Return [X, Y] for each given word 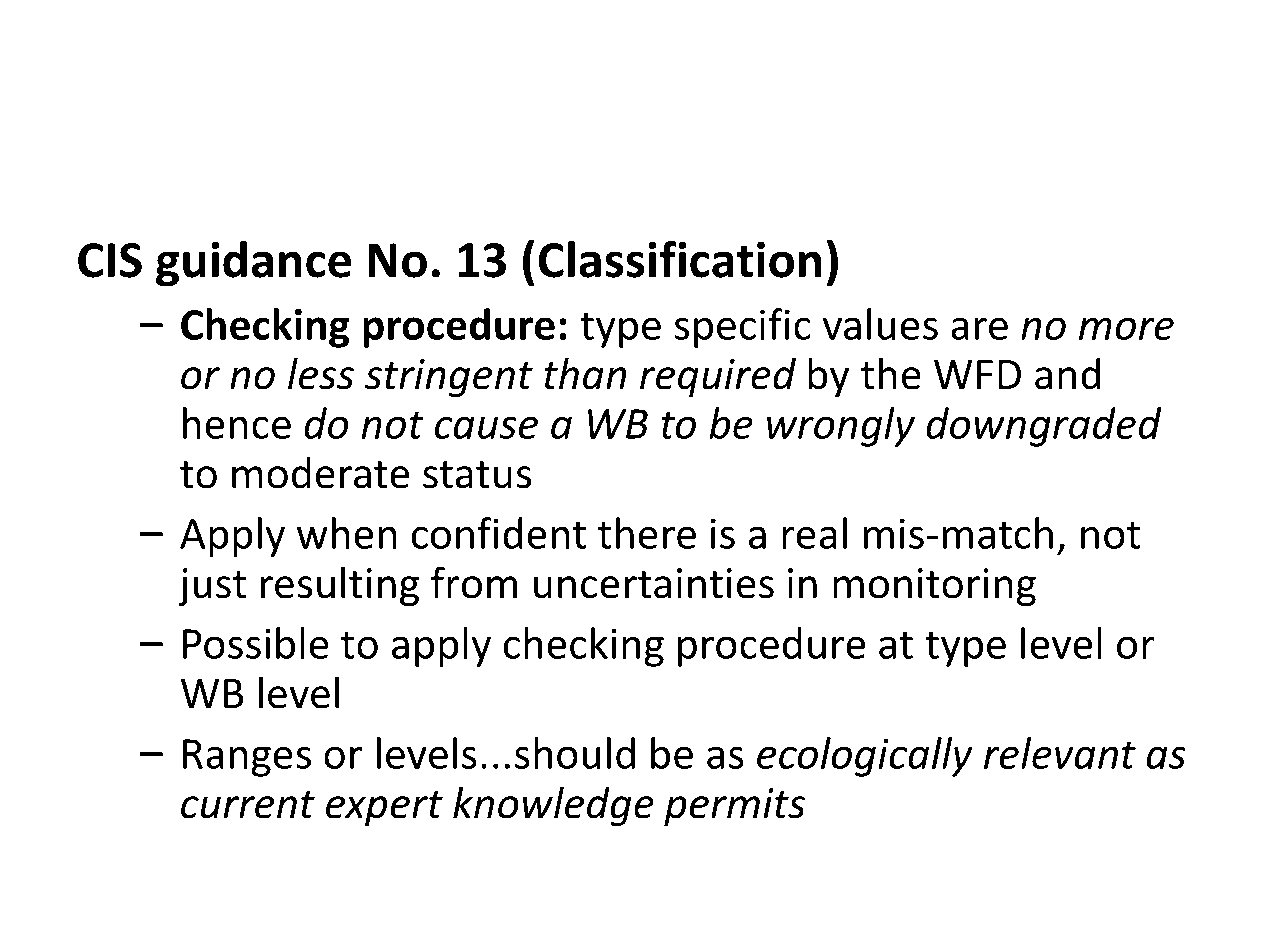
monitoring [934, 587]
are [979, 328]
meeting [641, 123]
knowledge [553, 806]
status [477, 475]
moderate [320, 473]
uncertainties [654, 583]
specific [743, 328]
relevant [1060, 753]
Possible [256, 643]
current [248, 805]
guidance [253, 264]
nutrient [436, 118]
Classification [679, 259]
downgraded [1043, 427]
